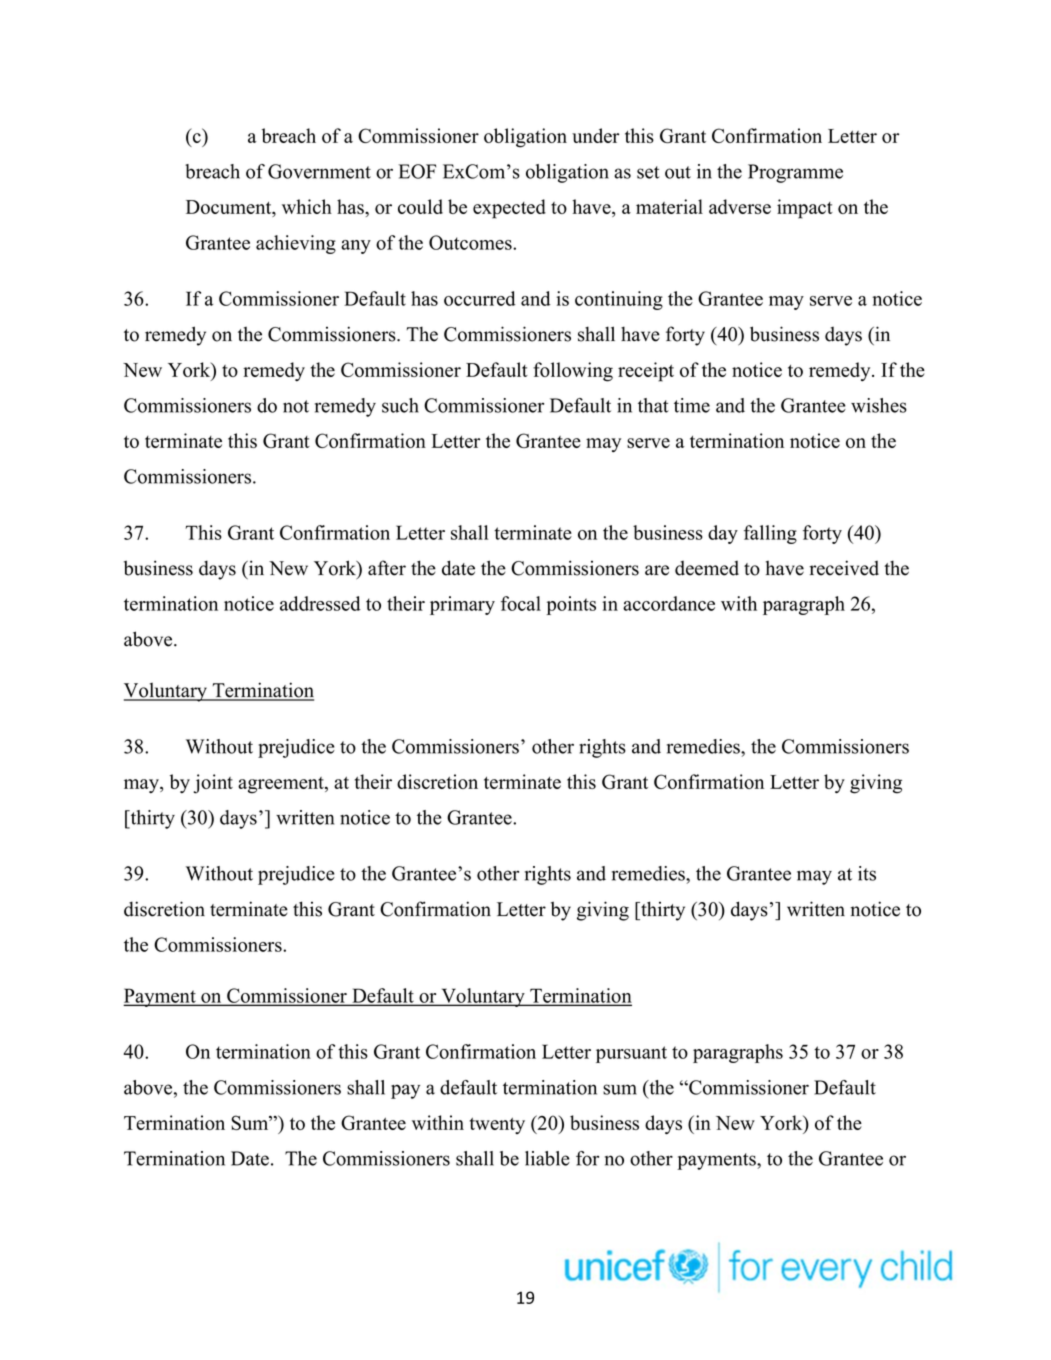 This image has width=1051, height=1360. I want to click on accordance, so click(669, 603).
